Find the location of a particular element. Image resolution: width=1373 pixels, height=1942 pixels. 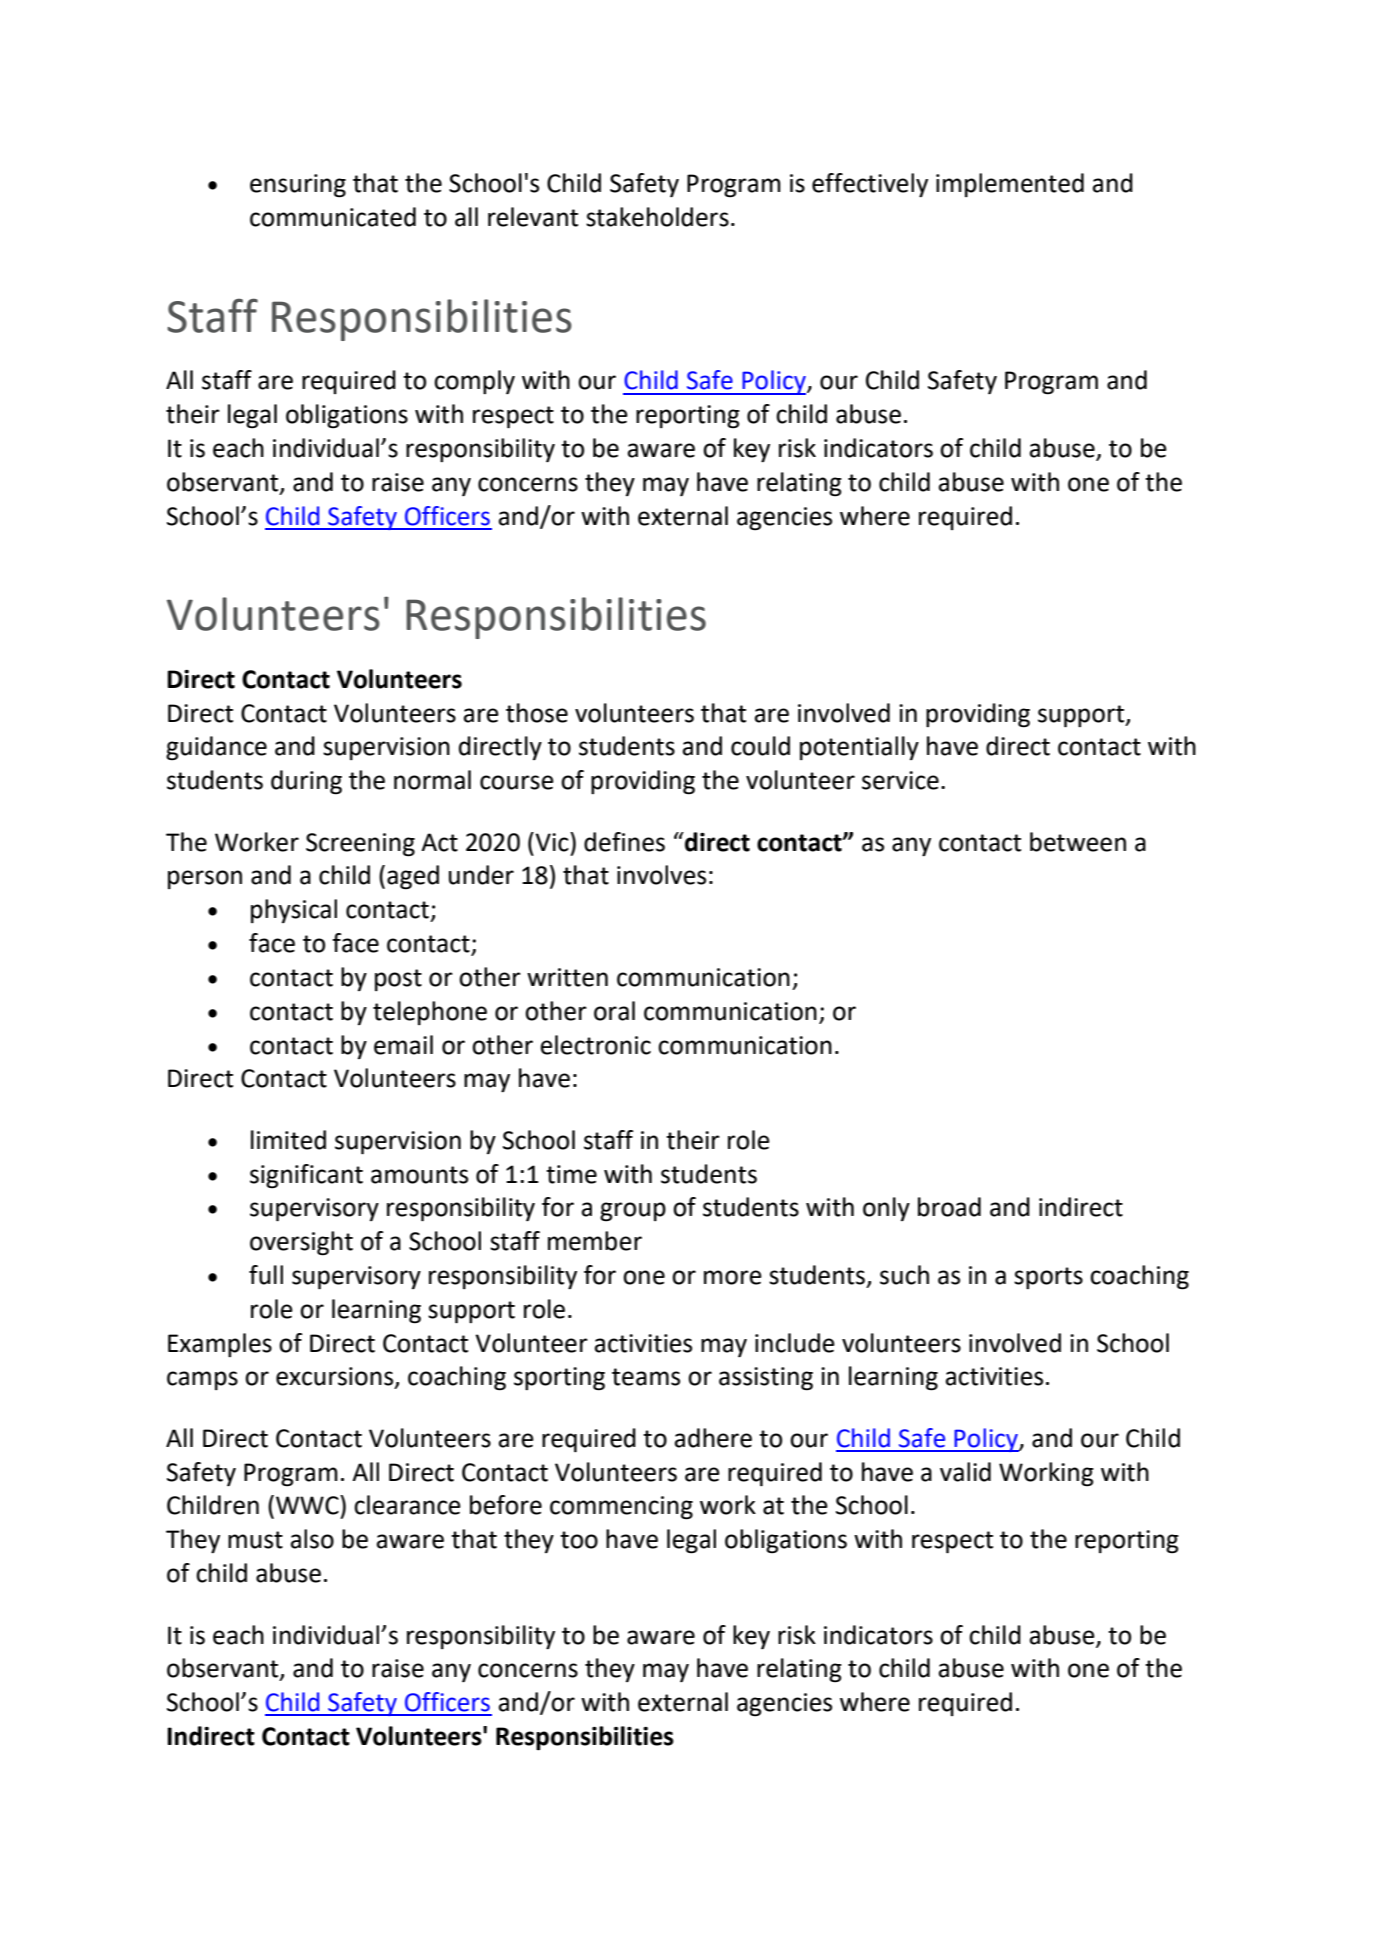

implemented is located at coordinates (1010, 185).
